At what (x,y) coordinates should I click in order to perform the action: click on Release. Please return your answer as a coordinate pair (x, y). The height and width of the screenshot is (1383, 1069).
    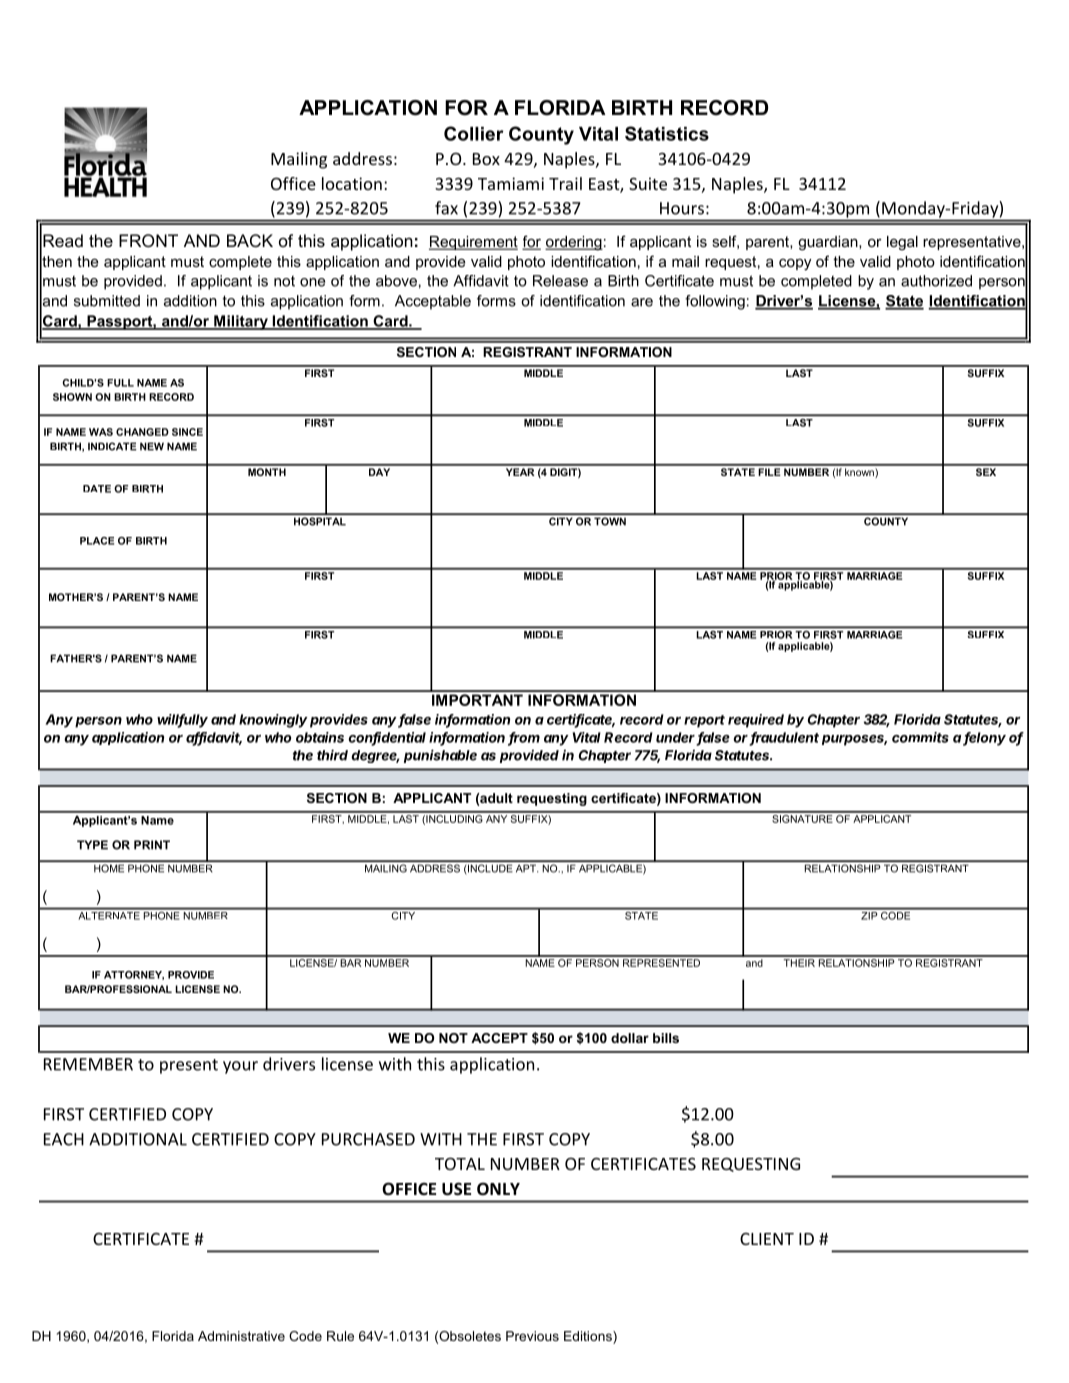
    Looking at the image, I should click on (560, 281).
